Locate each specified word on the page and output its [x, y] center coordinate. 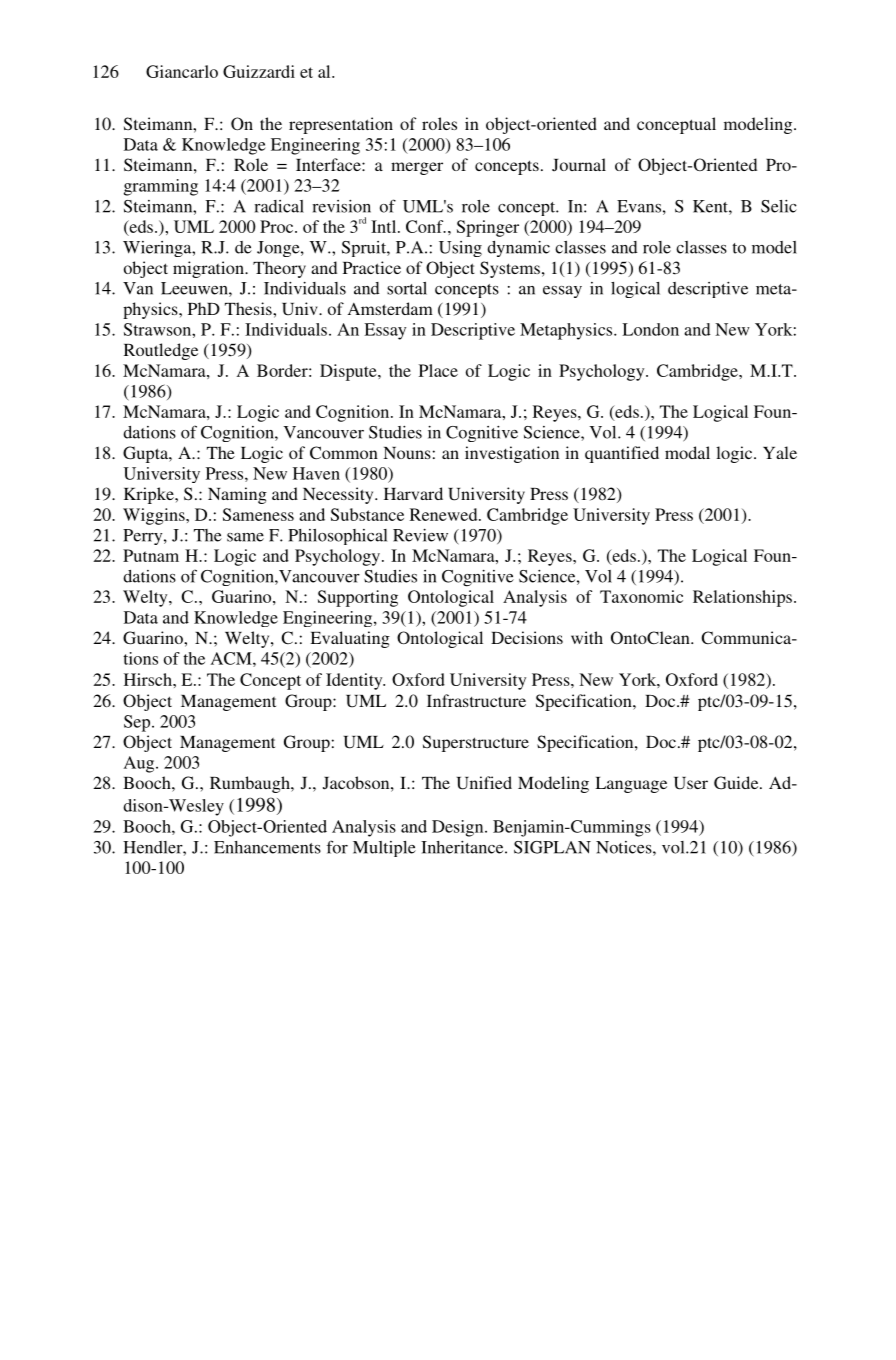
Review [420, 535]
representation [341, 125]
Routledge [161, 351]
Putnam [151, 555]
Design [459, 828]
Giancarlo [182, 71]
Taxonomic [641, 596]
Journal [579, 165]
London [650, 329]
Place [438, 370]
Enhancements [267, 847]
